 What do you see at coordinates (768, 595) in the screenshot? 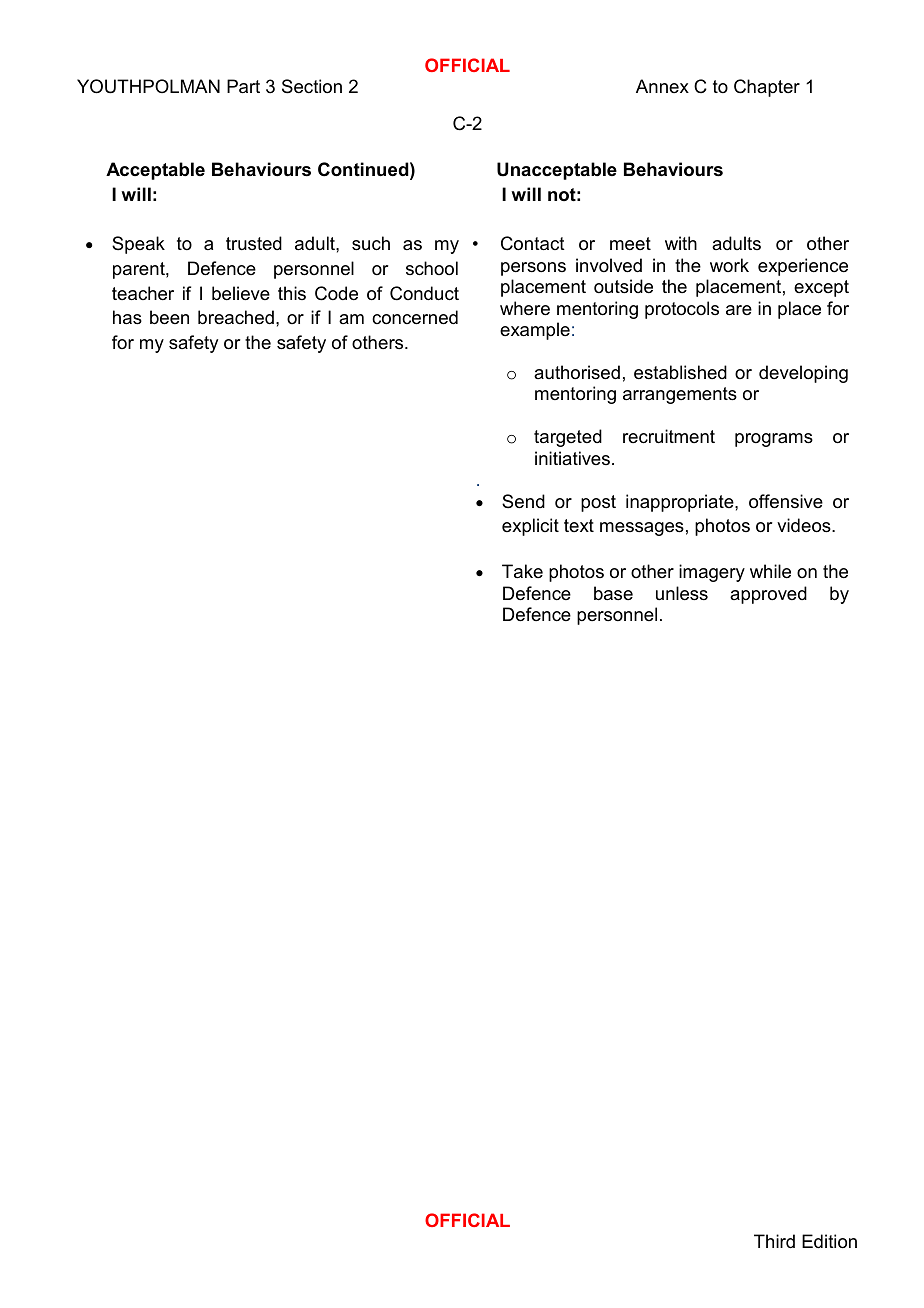
I see `approved` at bounding box center [768, 595].
